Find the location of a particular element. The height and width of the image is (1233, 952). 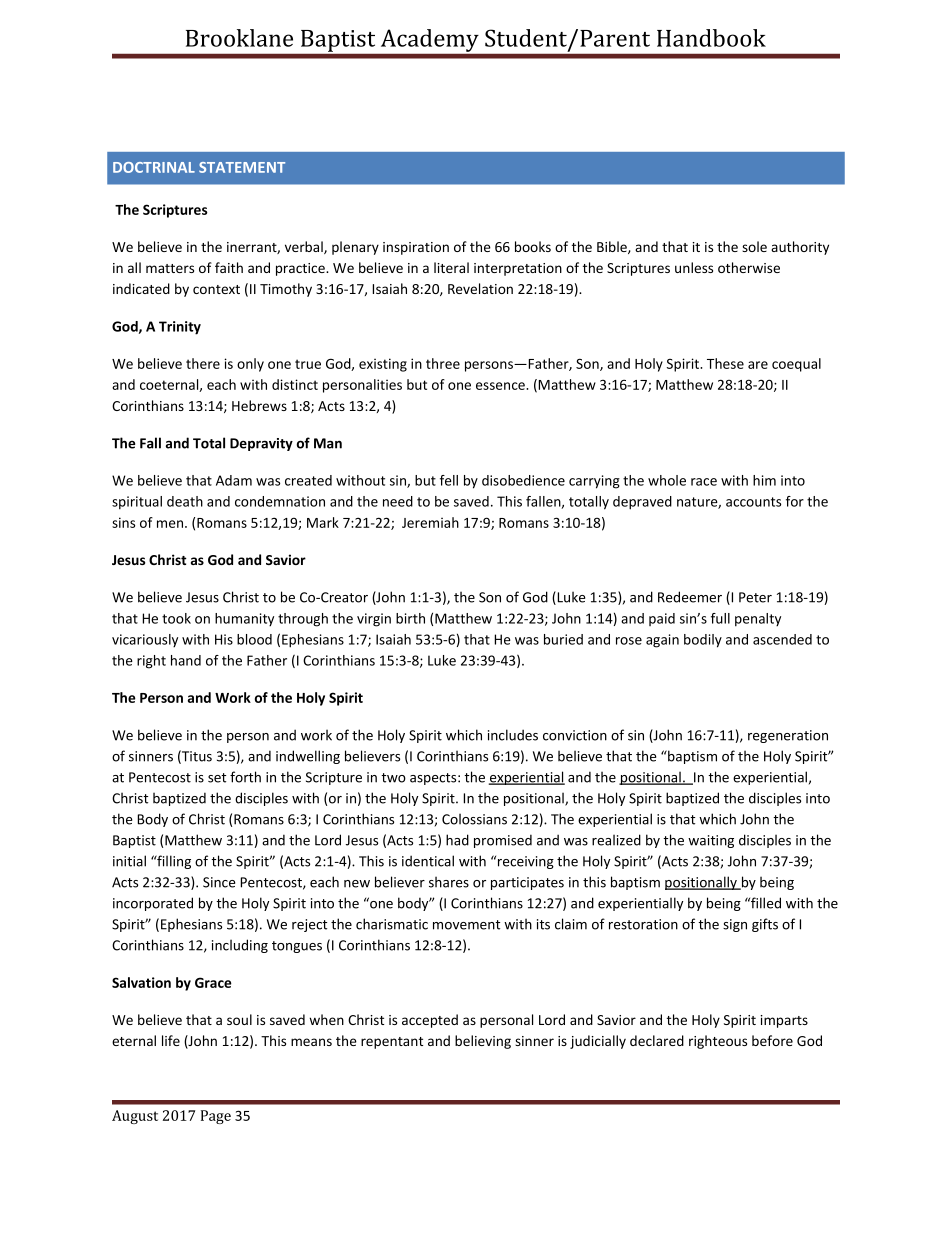

birth is located at coordinates (410, 618).
